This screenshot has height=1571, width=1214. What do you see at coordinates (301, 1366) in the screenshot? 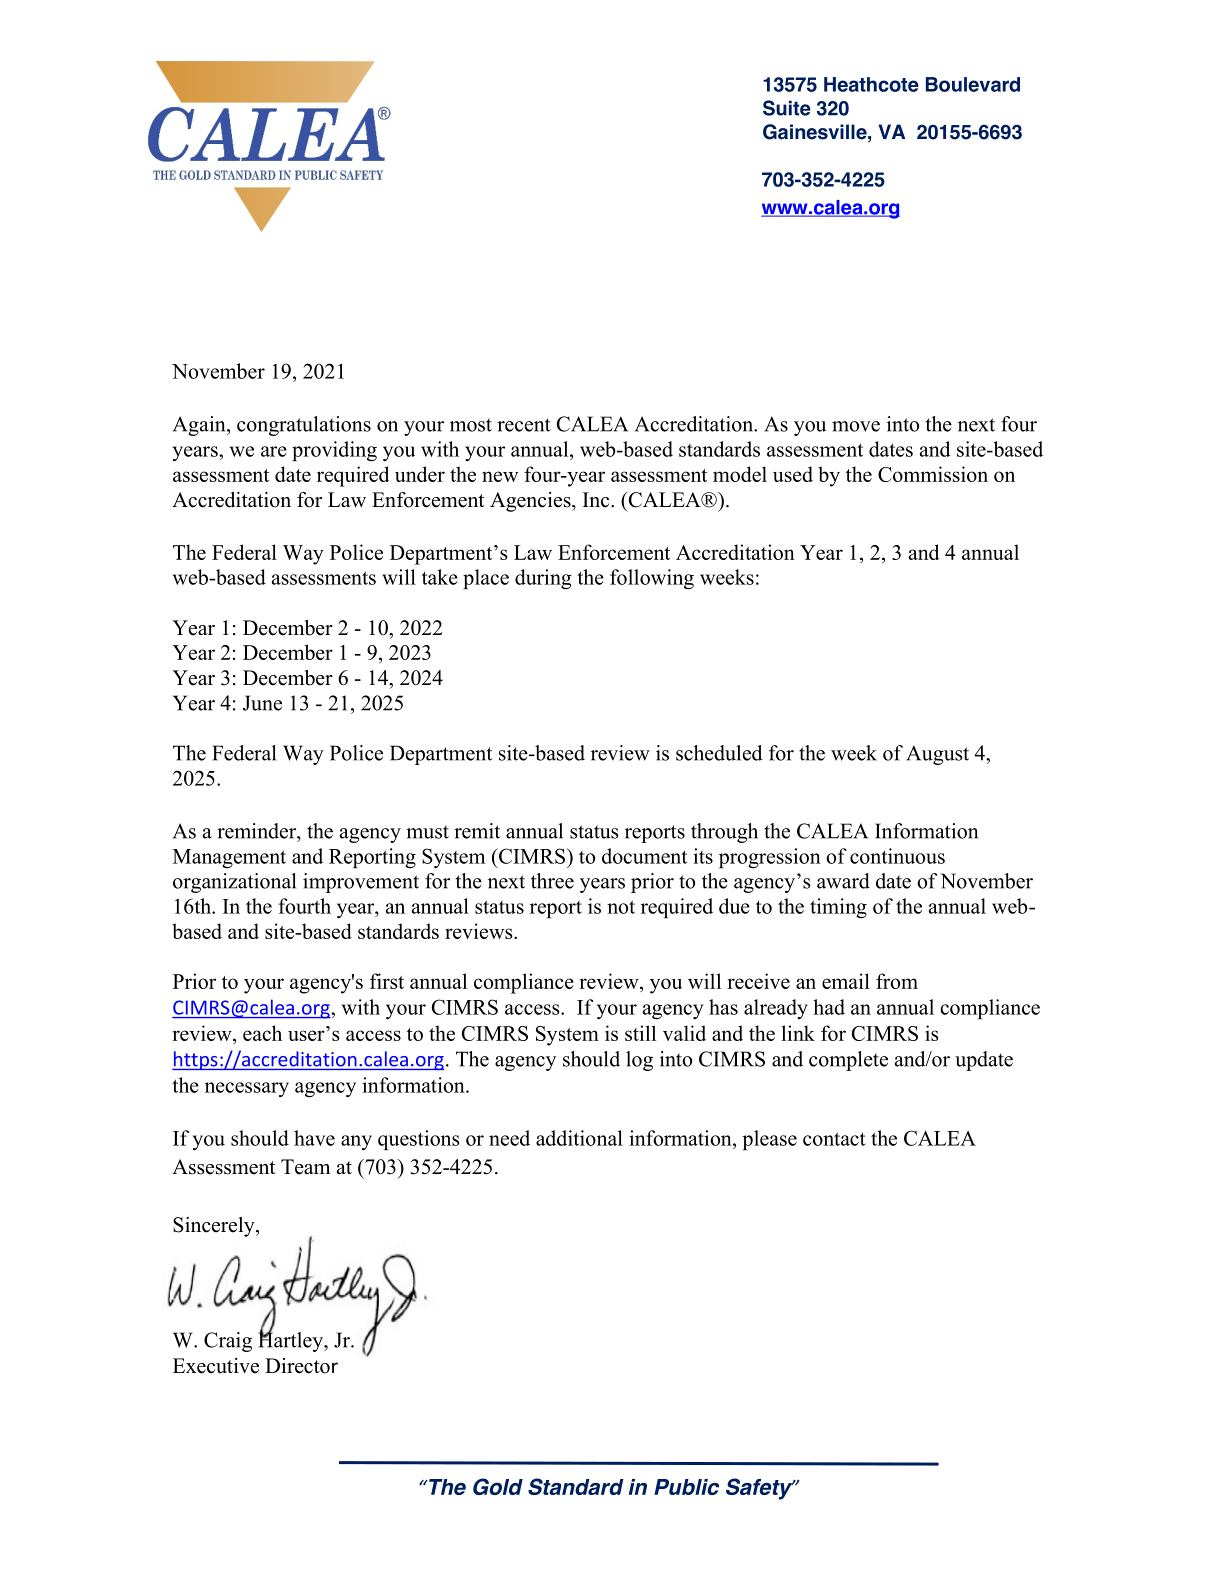
I see `Director` at bounding box center [301, 1366].
